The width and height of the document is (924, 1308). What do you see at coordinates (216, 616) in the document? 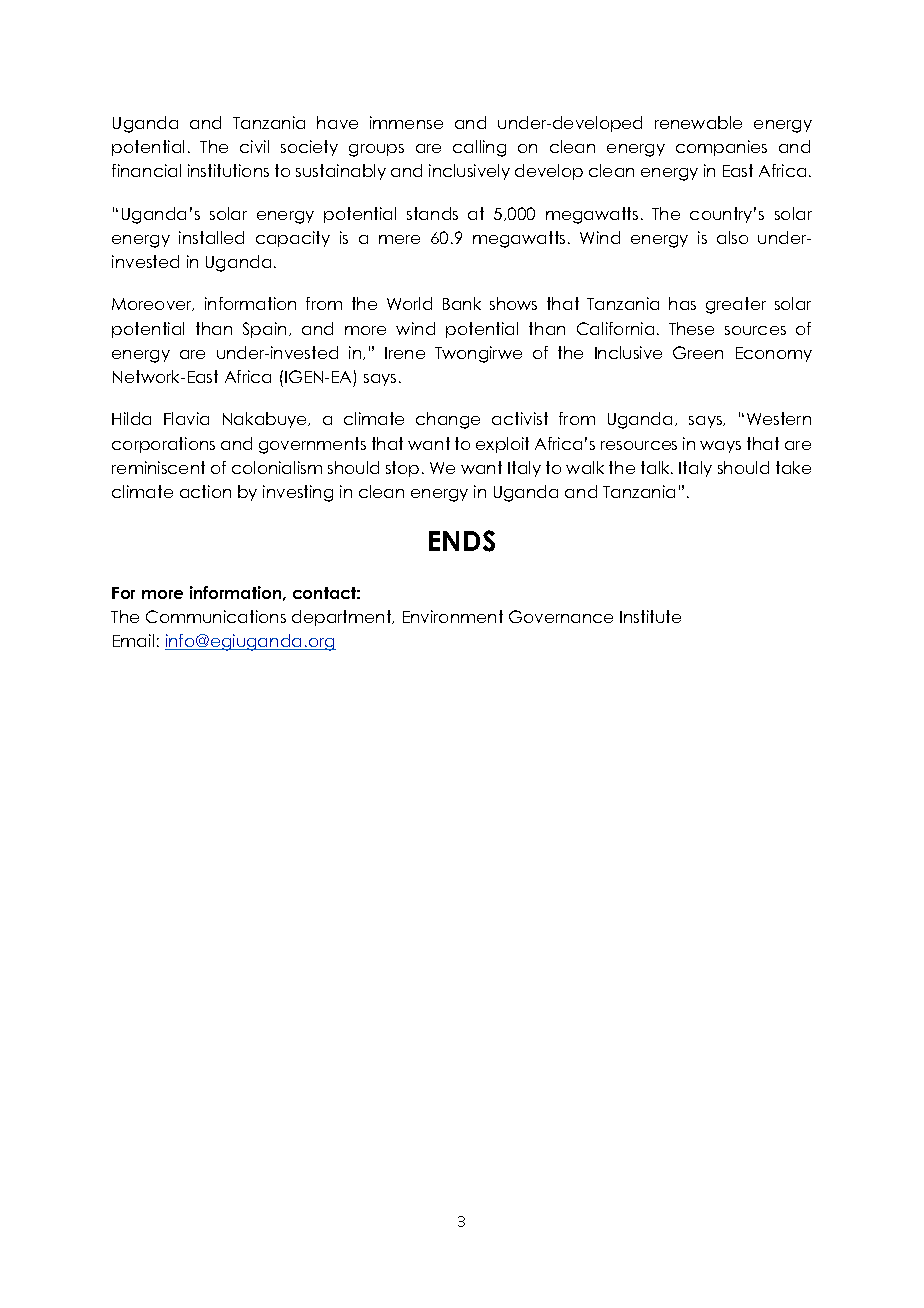
I see `Communications` at bounding box center [216, 616].
